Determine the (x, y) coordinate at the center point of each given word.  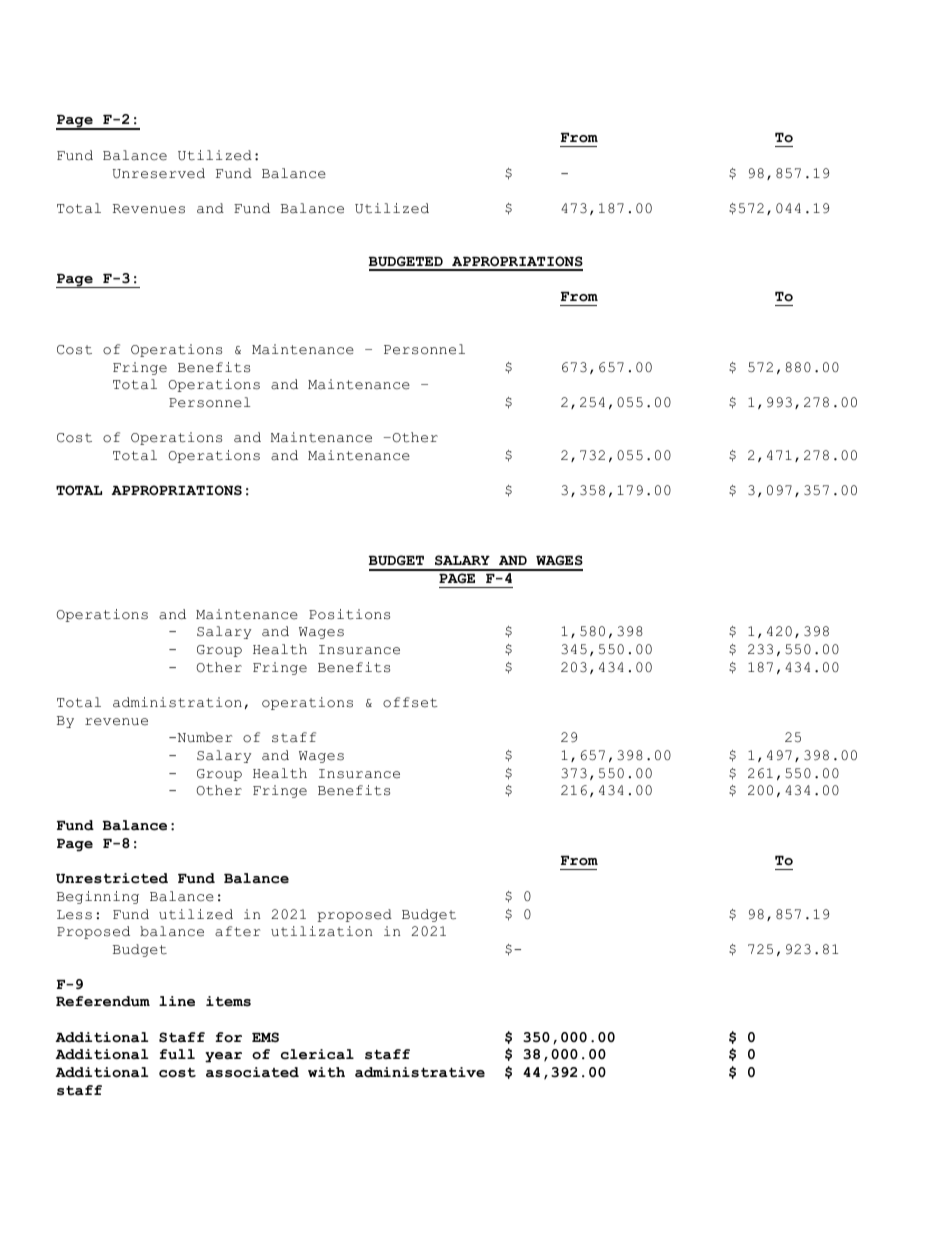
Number (204, 737)
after (238, 931)
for (228, 1037)
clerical (317, 1054)
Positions (349, 614)
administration (177, 702)
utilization (321, 931)
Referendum (103, 1001)
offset (410, 702)
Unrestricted (112, 878)
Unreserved (159, 173)
